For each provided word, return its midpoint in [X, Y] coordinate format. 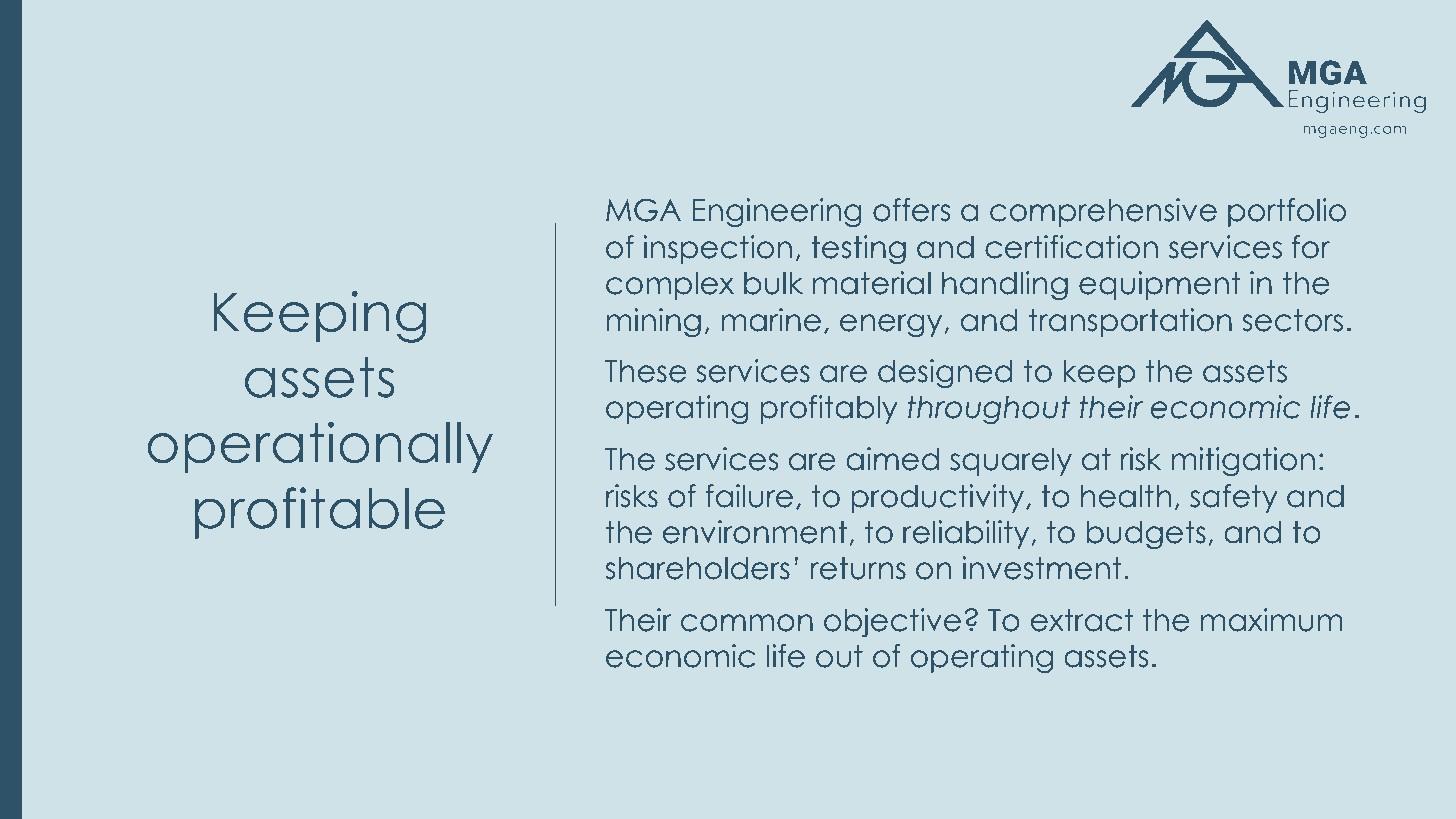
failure [749, 496]
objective [892, 622]
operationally [320, 447]
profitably [829, 409]
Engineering [777, 212]
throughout [988, 409]
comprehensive [1103, 212]
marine [771, 320]
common [747, 623]
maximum [1271, 620]
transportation [1130, 322]
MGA [643, 210]
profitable [320, 513]
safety [1234, 498]
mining [654, 322]
